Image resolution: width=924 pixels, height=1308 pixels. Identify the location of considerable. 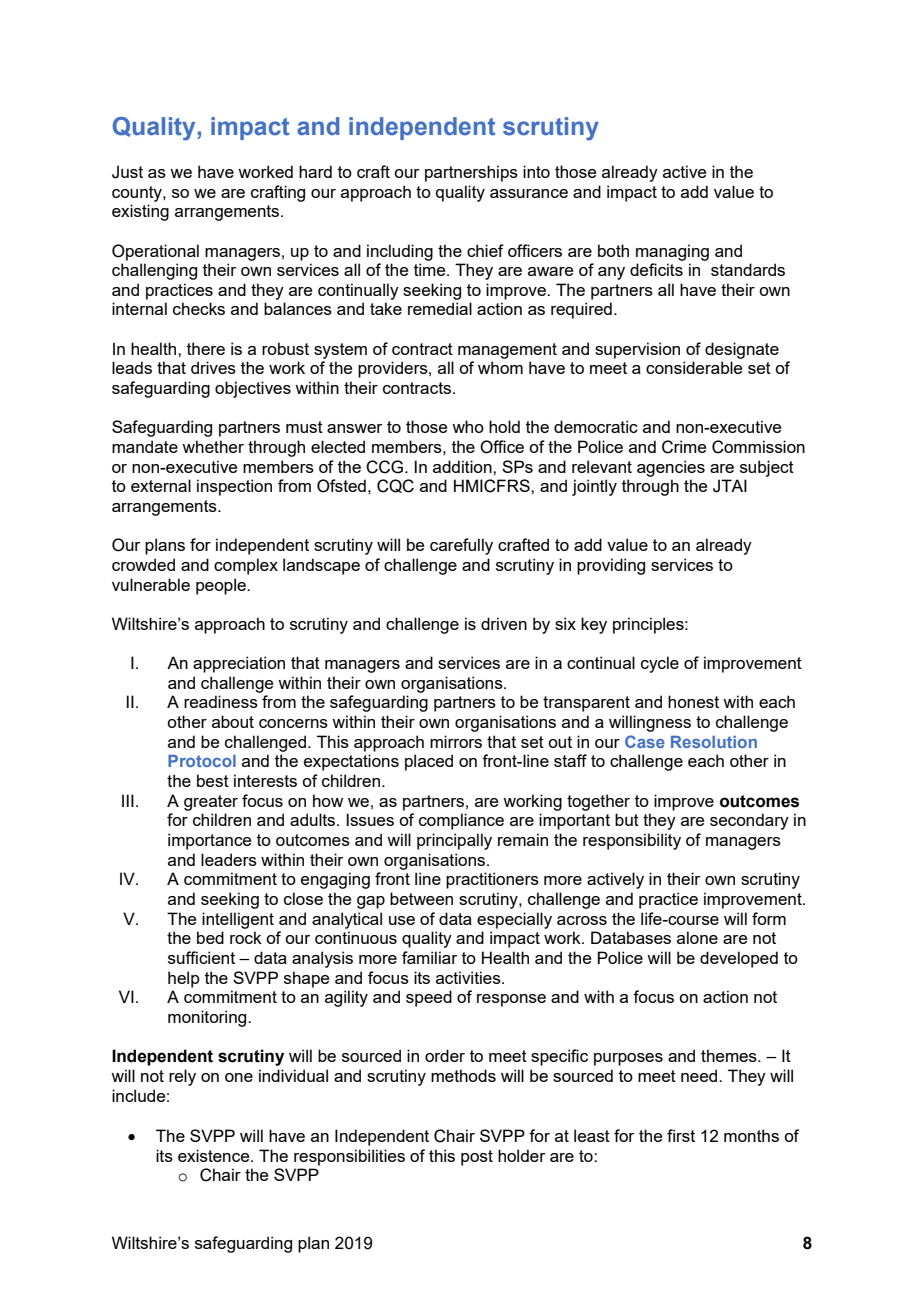
(694, 367).
